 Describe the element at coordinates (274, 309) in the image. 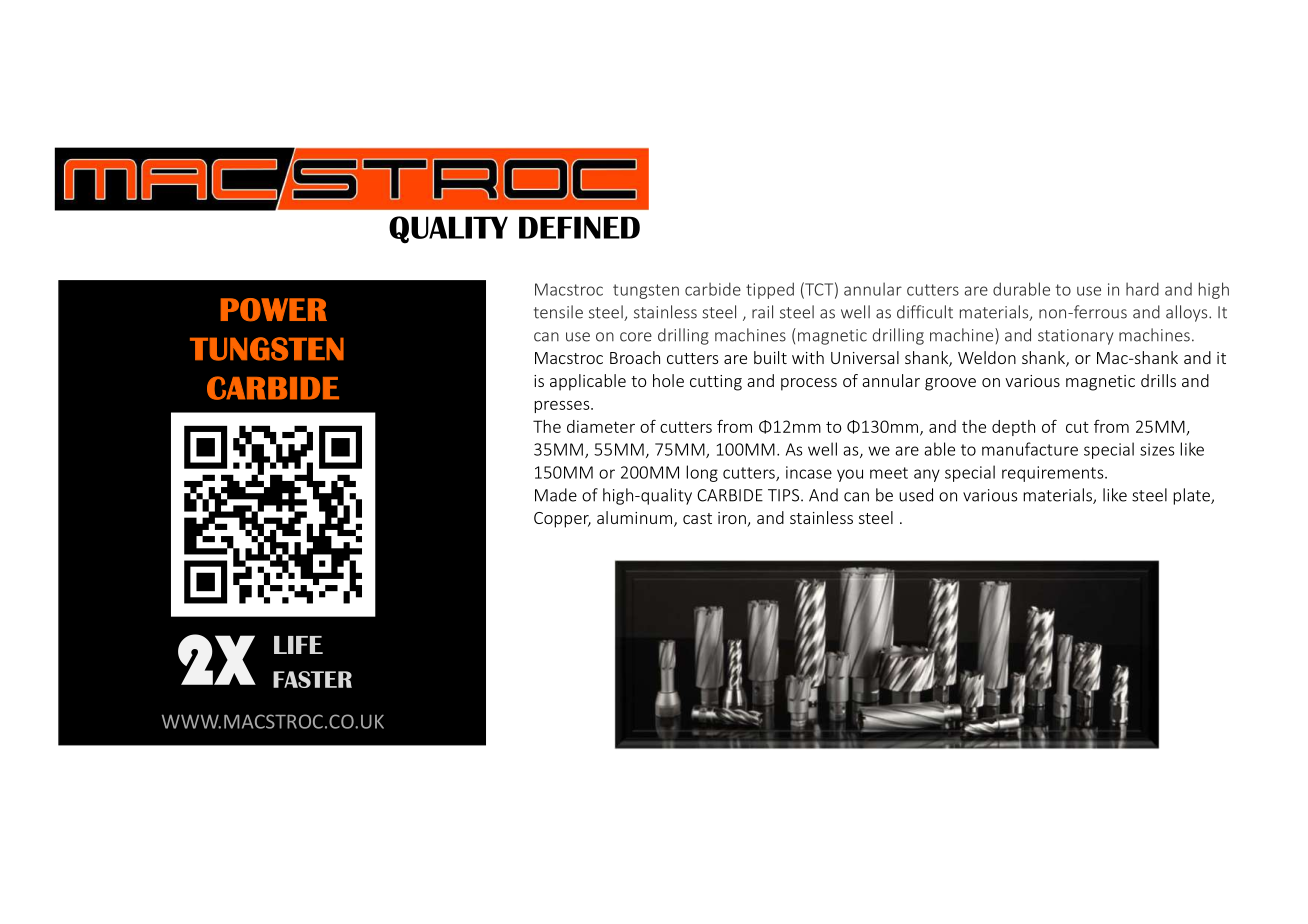

I see `POWER` at that location.
